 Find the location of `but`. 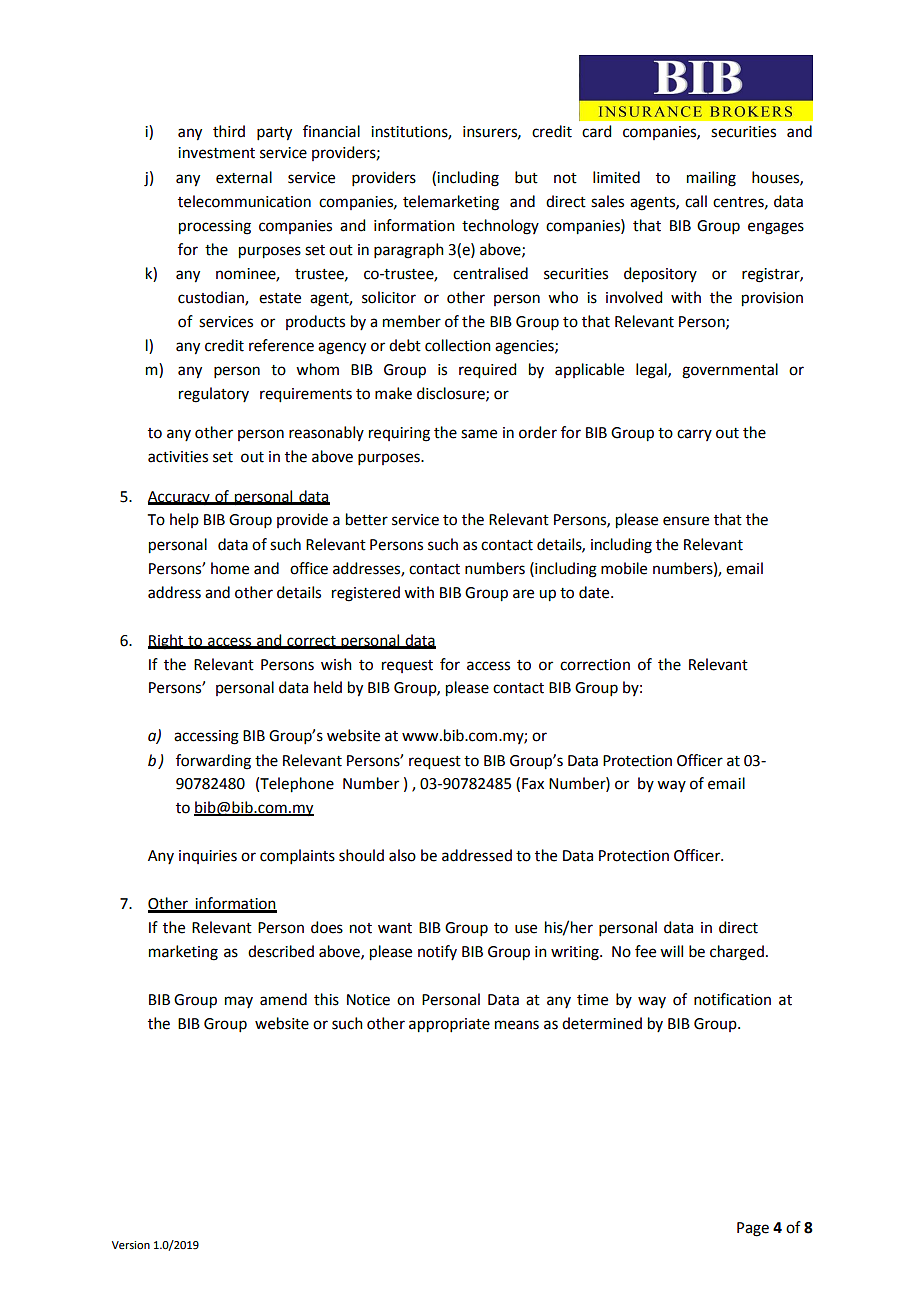

but is located at coordinates (526, 177).
